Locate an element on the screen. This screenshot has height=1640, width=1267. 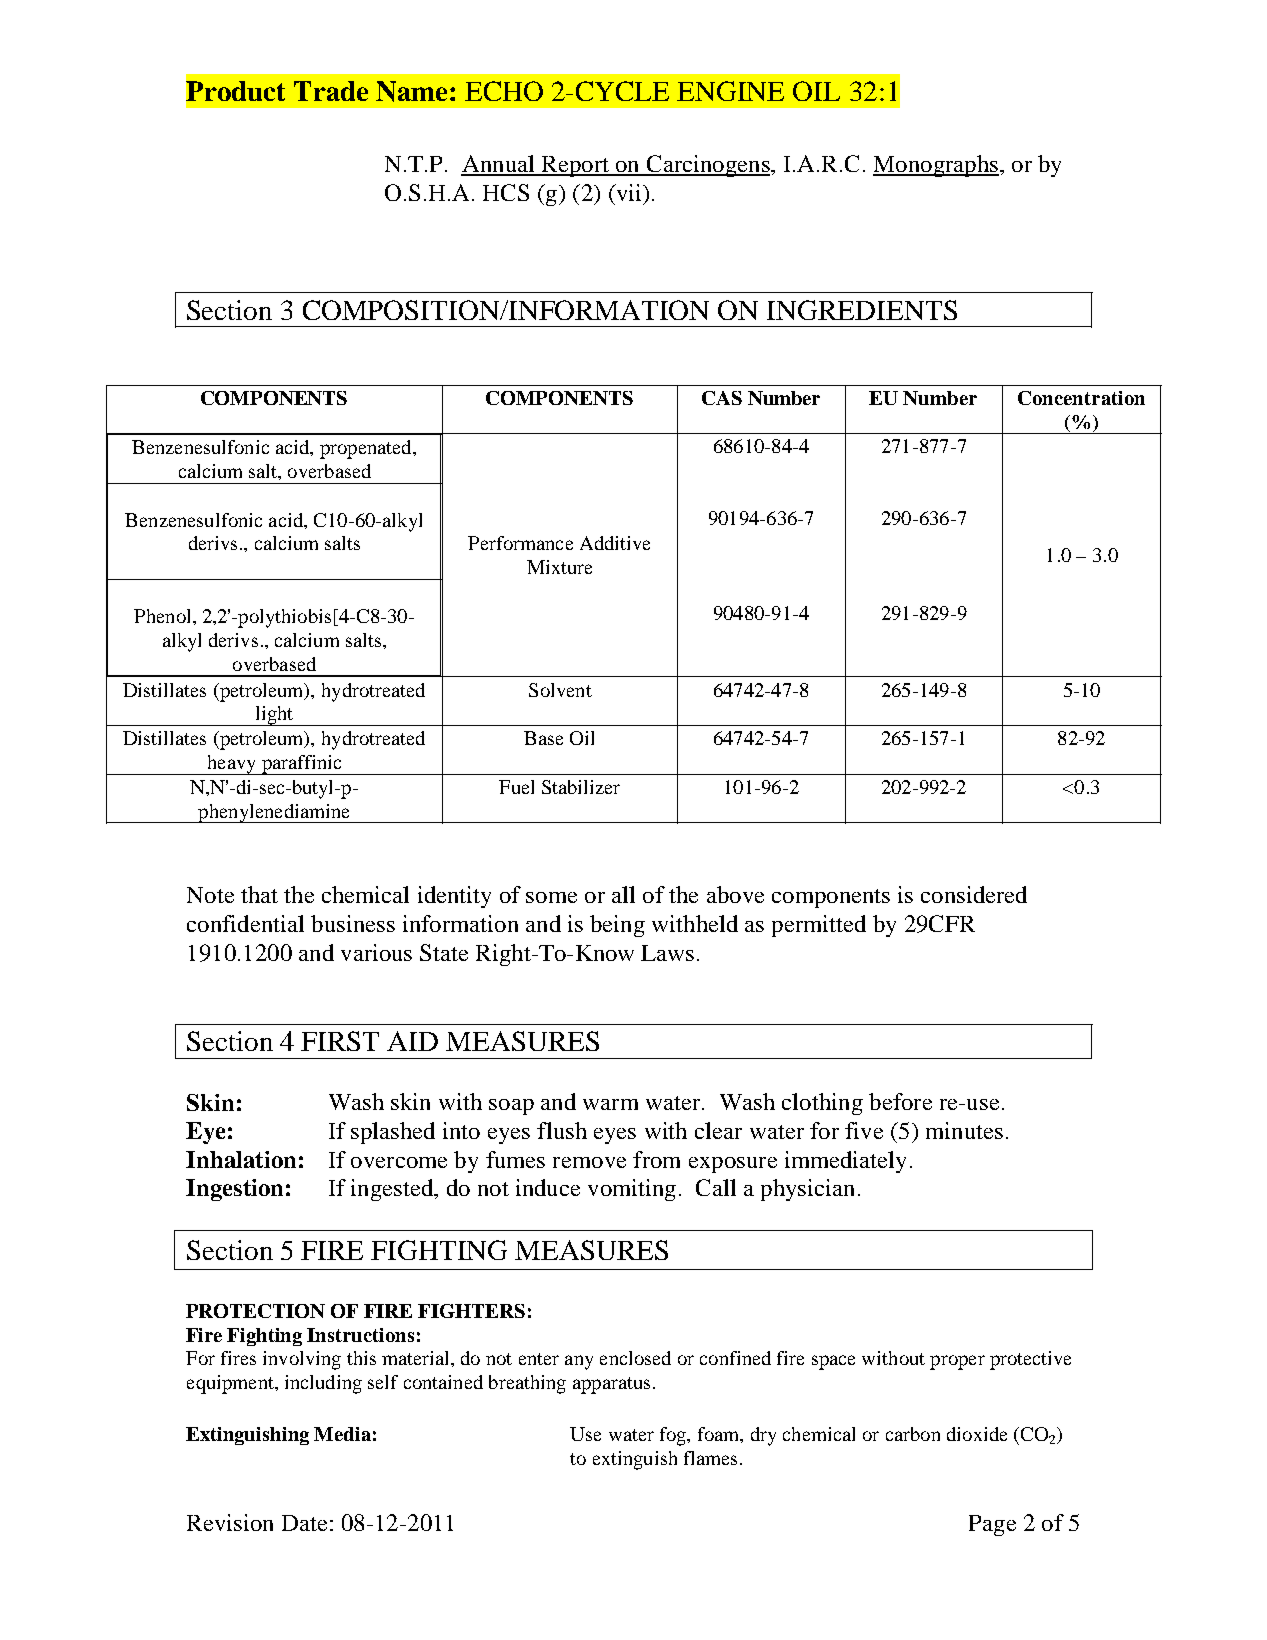
Report is located at coordinates (575, 166).
